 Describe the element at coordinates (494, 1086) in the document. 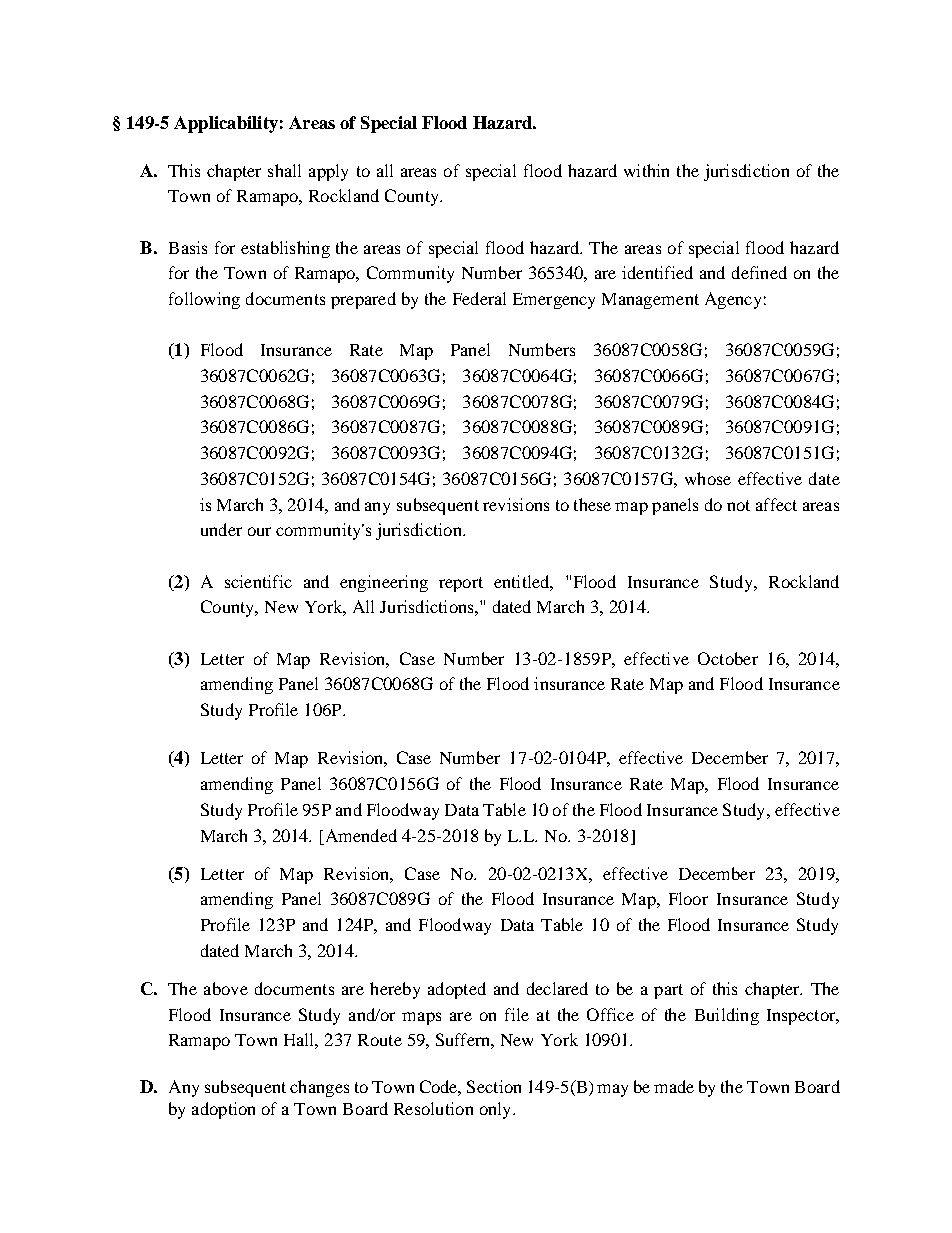

I see `Section` at that location.
